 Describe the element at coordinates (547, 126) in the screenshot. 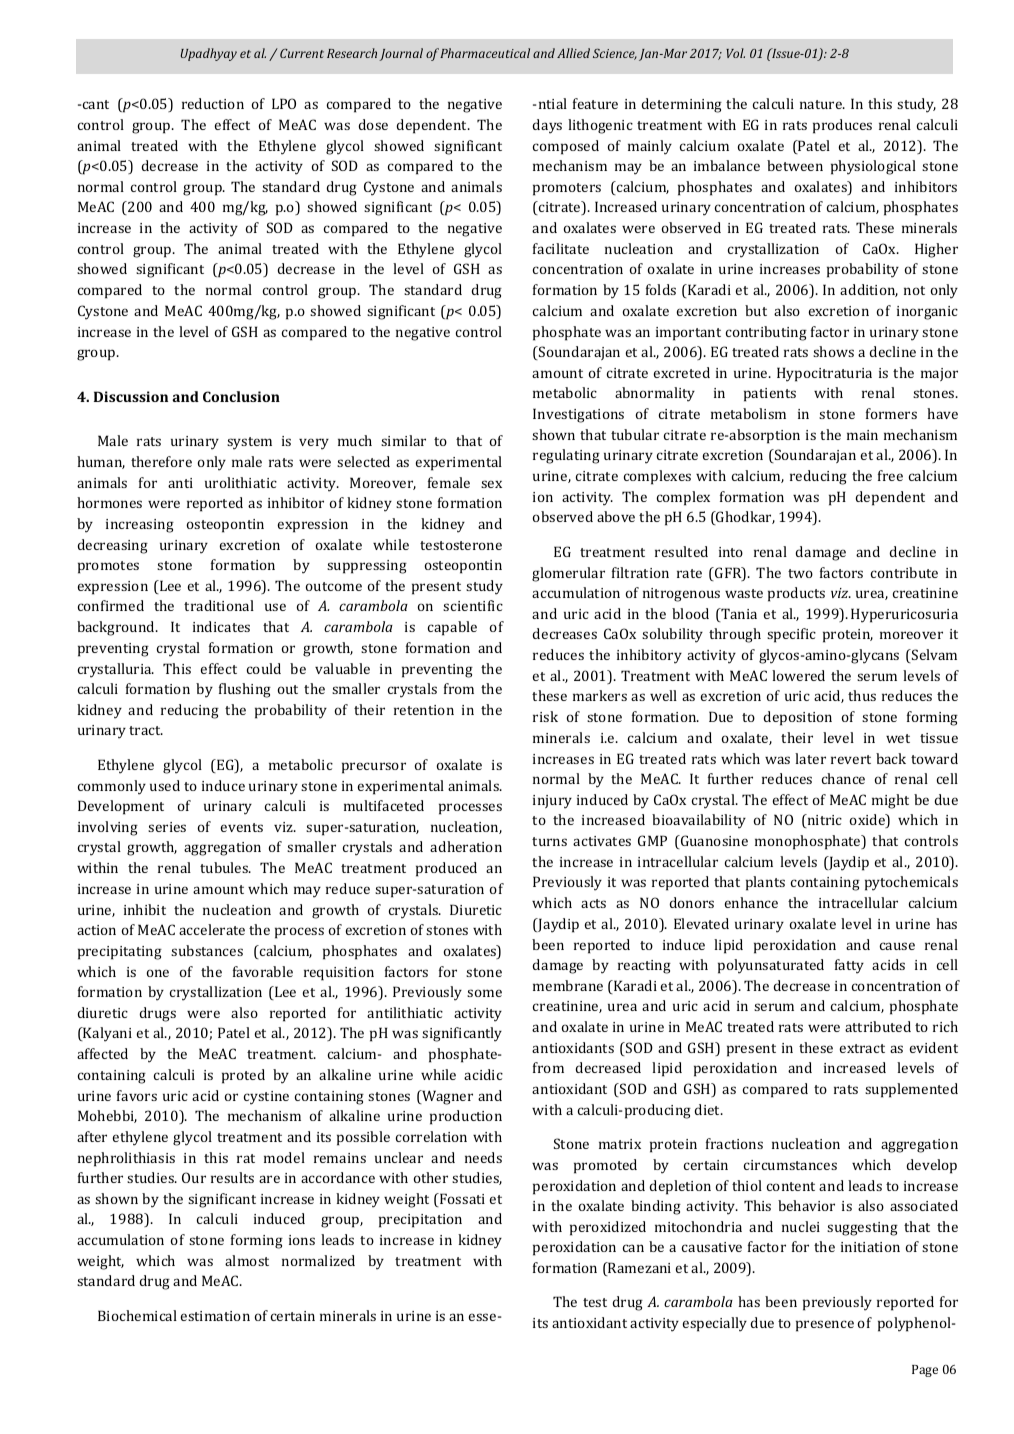

I see `days` at that location.
